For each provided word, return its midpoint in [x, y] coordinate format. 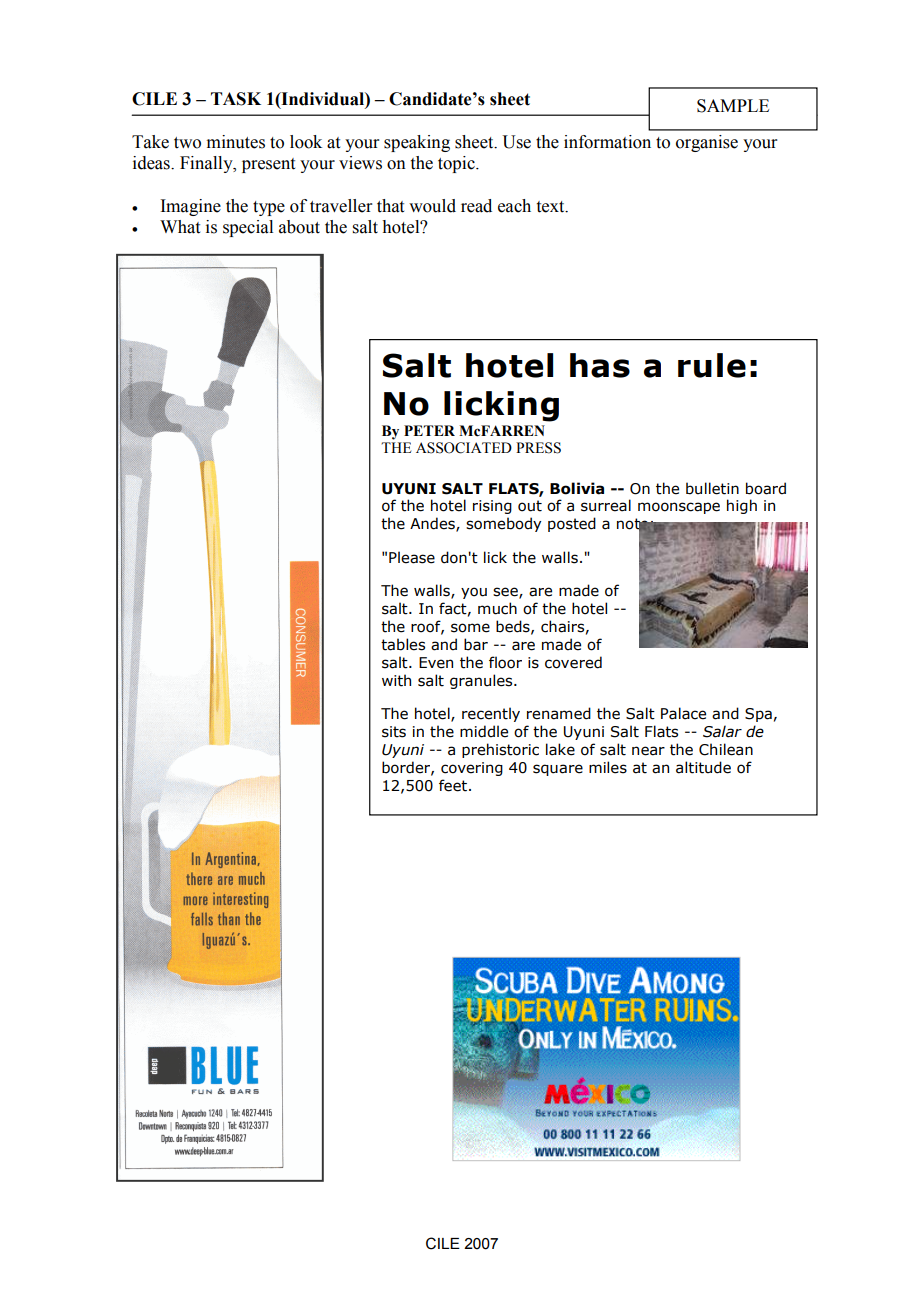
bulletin [712, 488]
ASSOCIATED [464, 448]
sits [394, 732]
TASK [236, 99]
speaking [417, 143]
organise [707, 143]
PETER [429, 430]
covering [472, 769]
